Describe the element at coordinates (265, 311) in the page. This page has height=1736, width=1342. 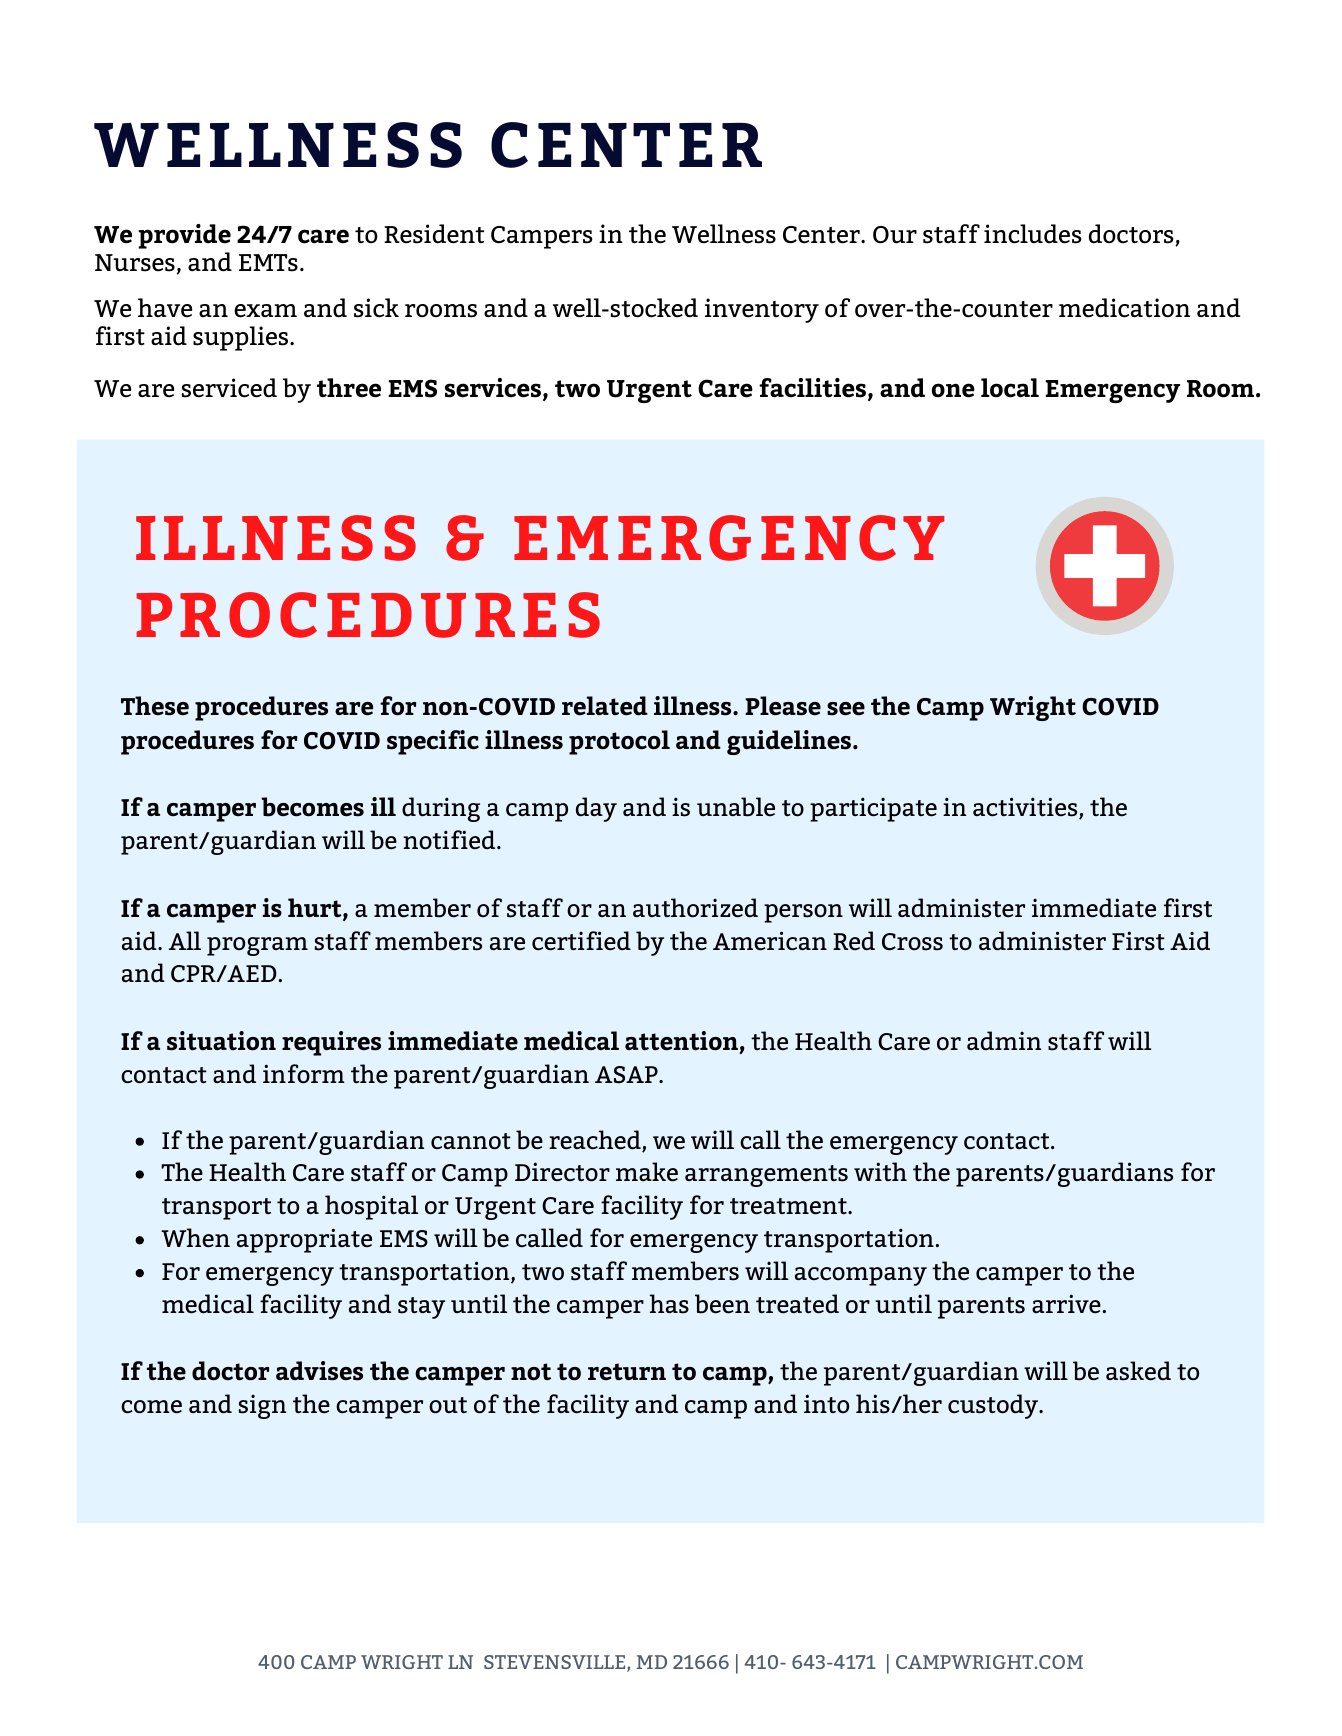
I see `exam` at that location.
